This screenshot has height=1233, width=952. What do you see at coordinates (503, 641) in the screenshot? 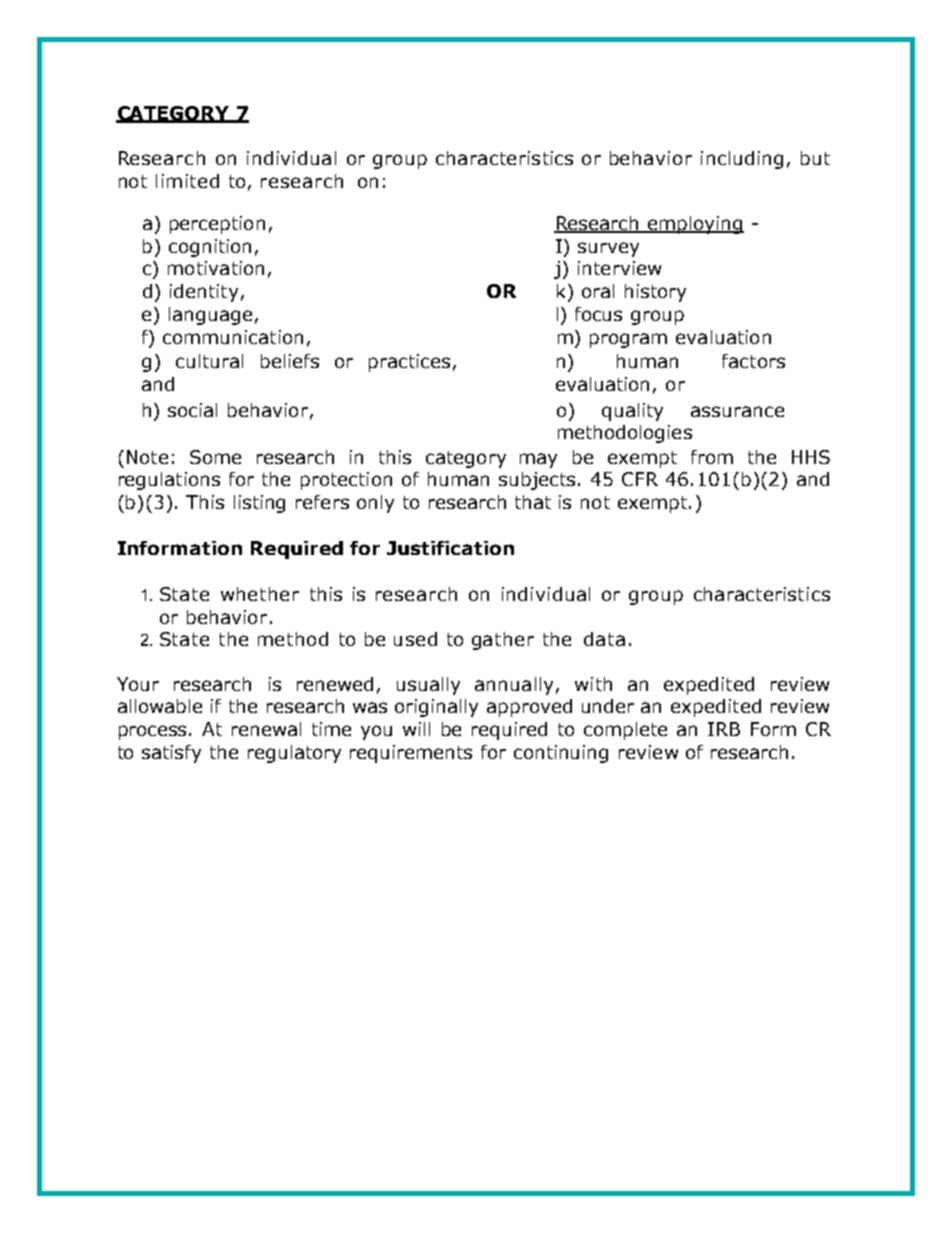
I see `gather` at bounding box center [503, 641].
